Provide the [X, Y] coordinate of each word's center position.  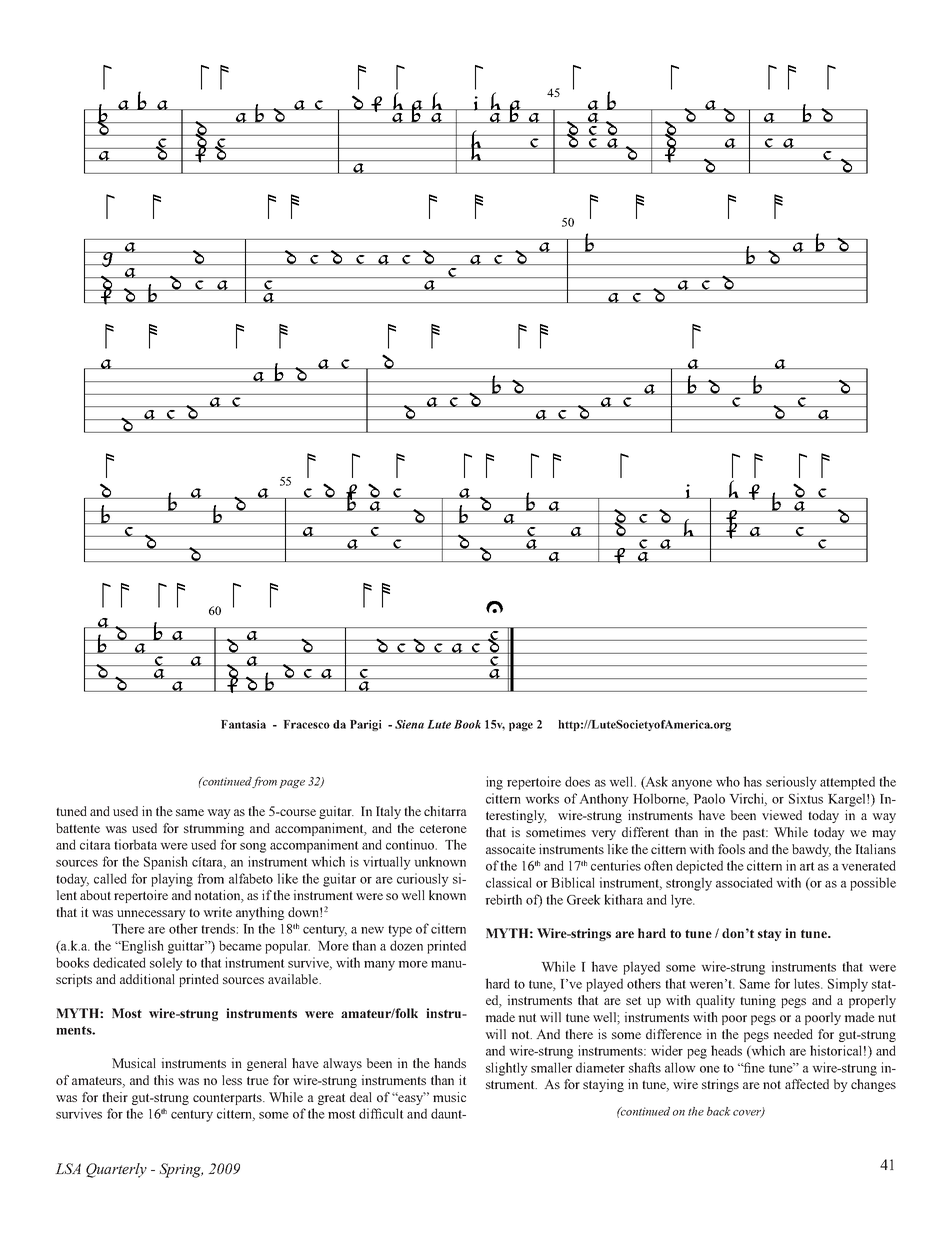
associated [744, 882]
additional [147, 979]
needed [793, 1034]
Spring [181, 1170]
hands [450, 1063]
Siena [409, 724]
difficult [381, 1113]
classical [509, 882]
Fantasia [243, 724]
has [752, 781]
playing [172, 880]
